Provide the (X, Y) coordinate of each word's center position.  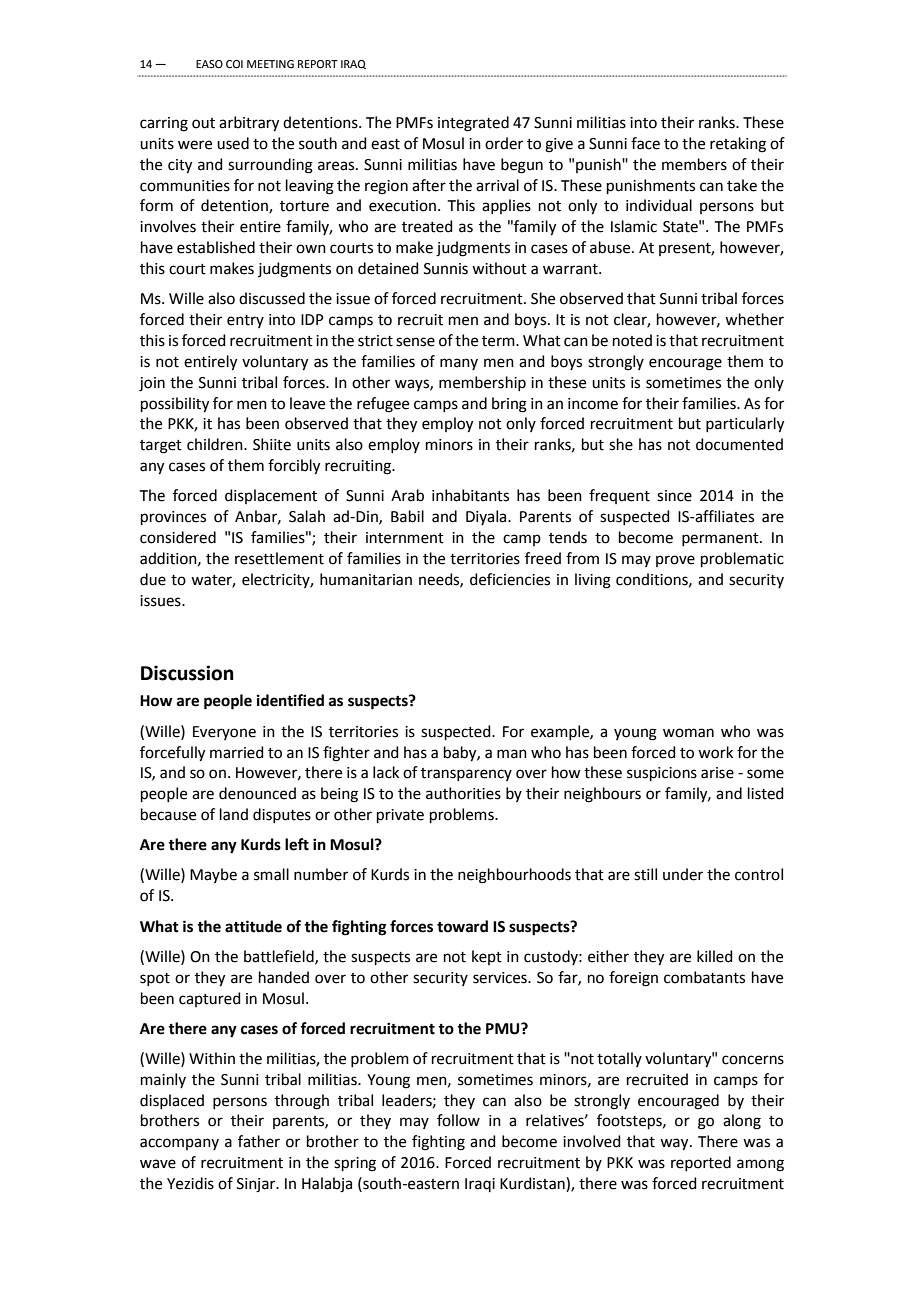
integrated (473, 124)
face (645, 143)
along (742, 1122)
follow (458, 1120)
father (259, 1141)
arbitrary (249, 124)
